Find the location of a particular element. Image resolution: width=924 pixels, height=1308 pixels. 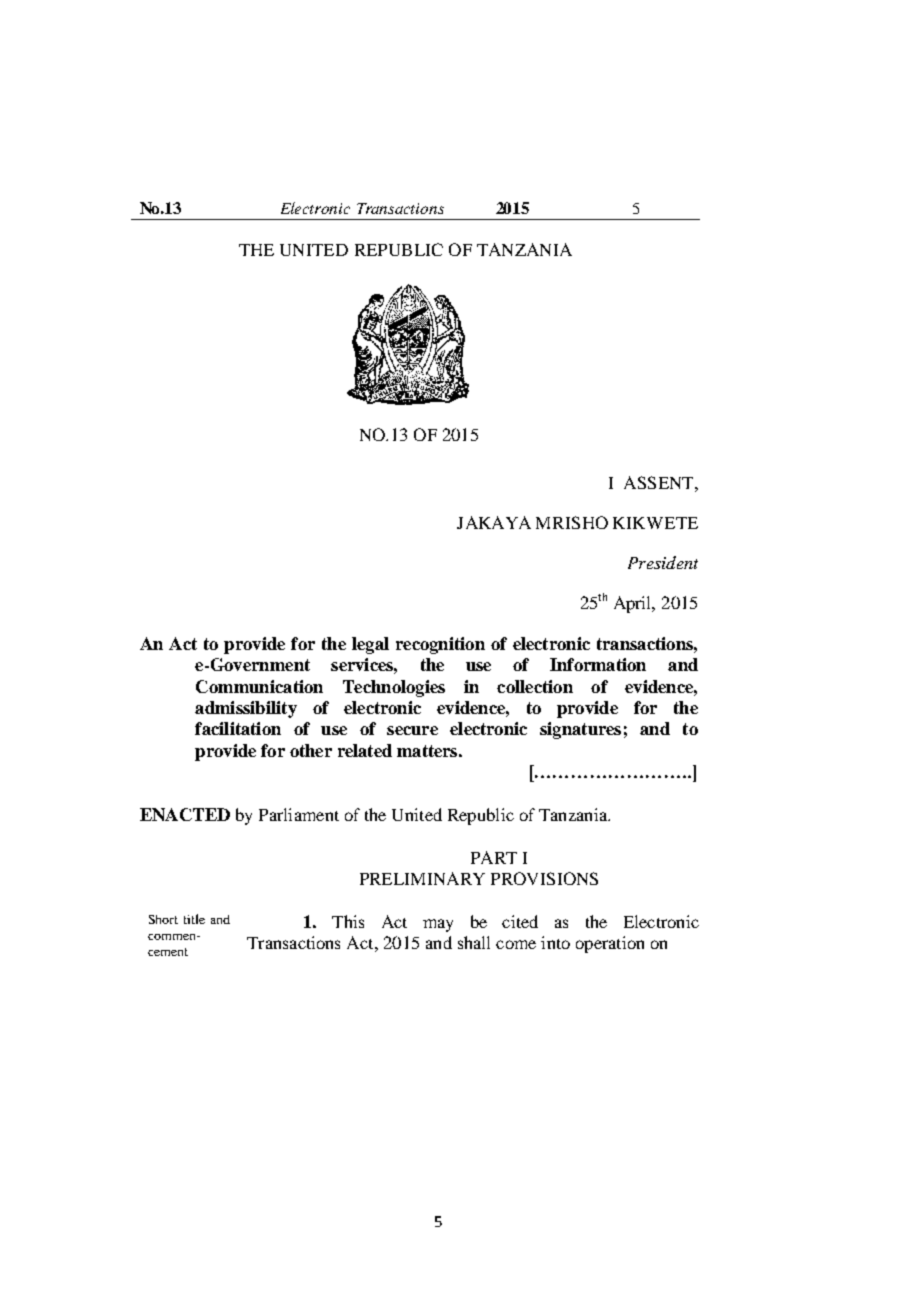

ENACTED is located at coordinates (185, 814).
